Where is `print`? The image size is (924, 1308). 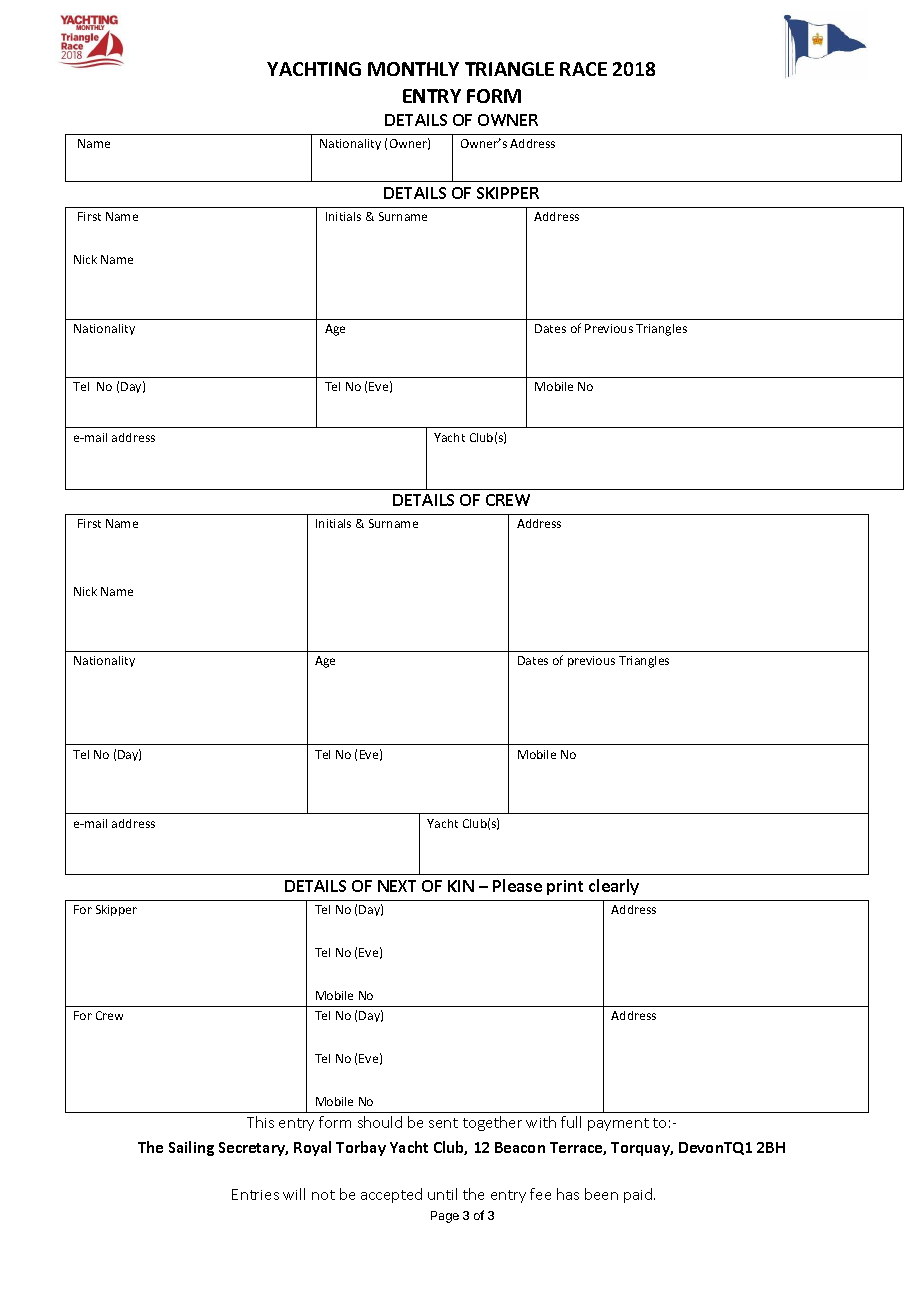 print is located at coordinates (565, 887).
